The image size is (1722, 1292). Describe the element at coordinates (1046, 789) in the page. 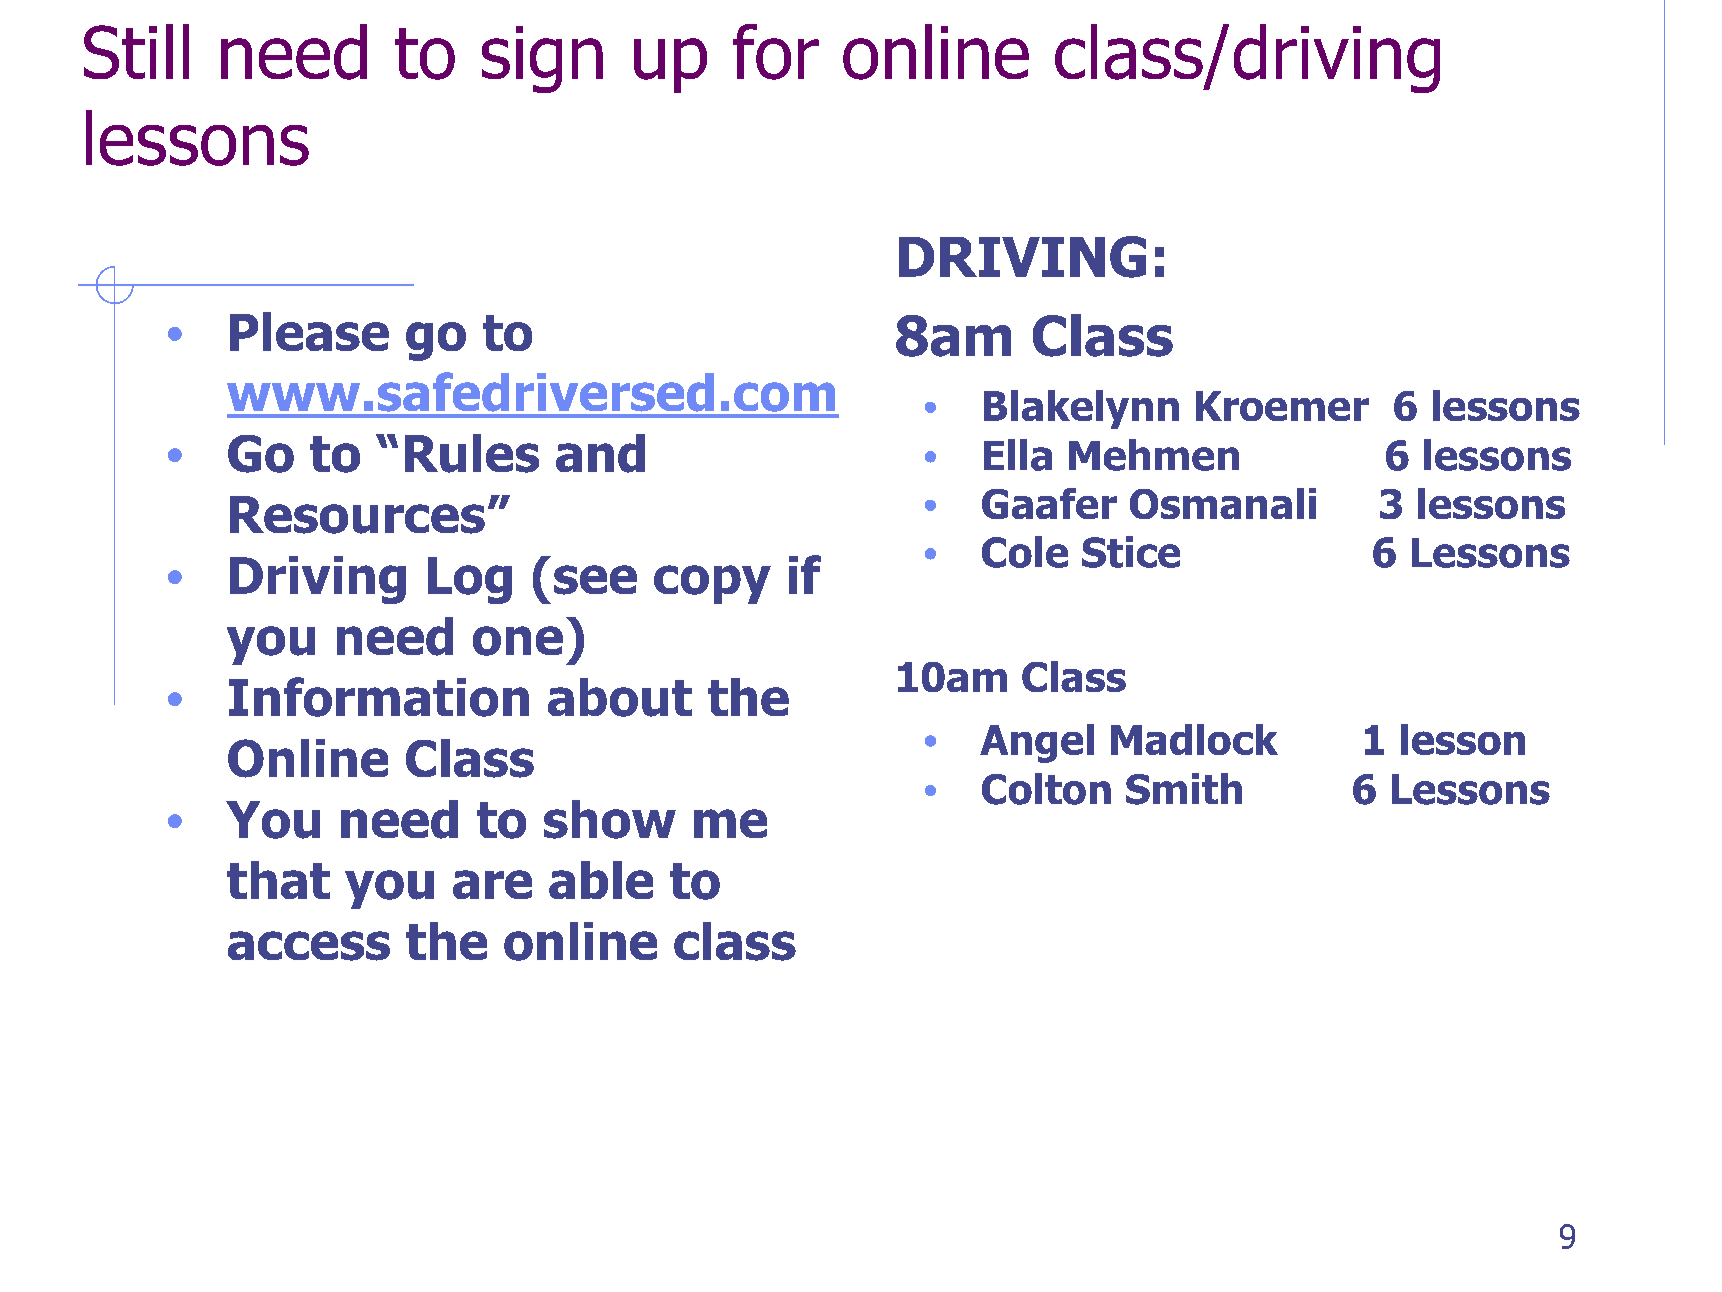

I see `Colton` at that location.
